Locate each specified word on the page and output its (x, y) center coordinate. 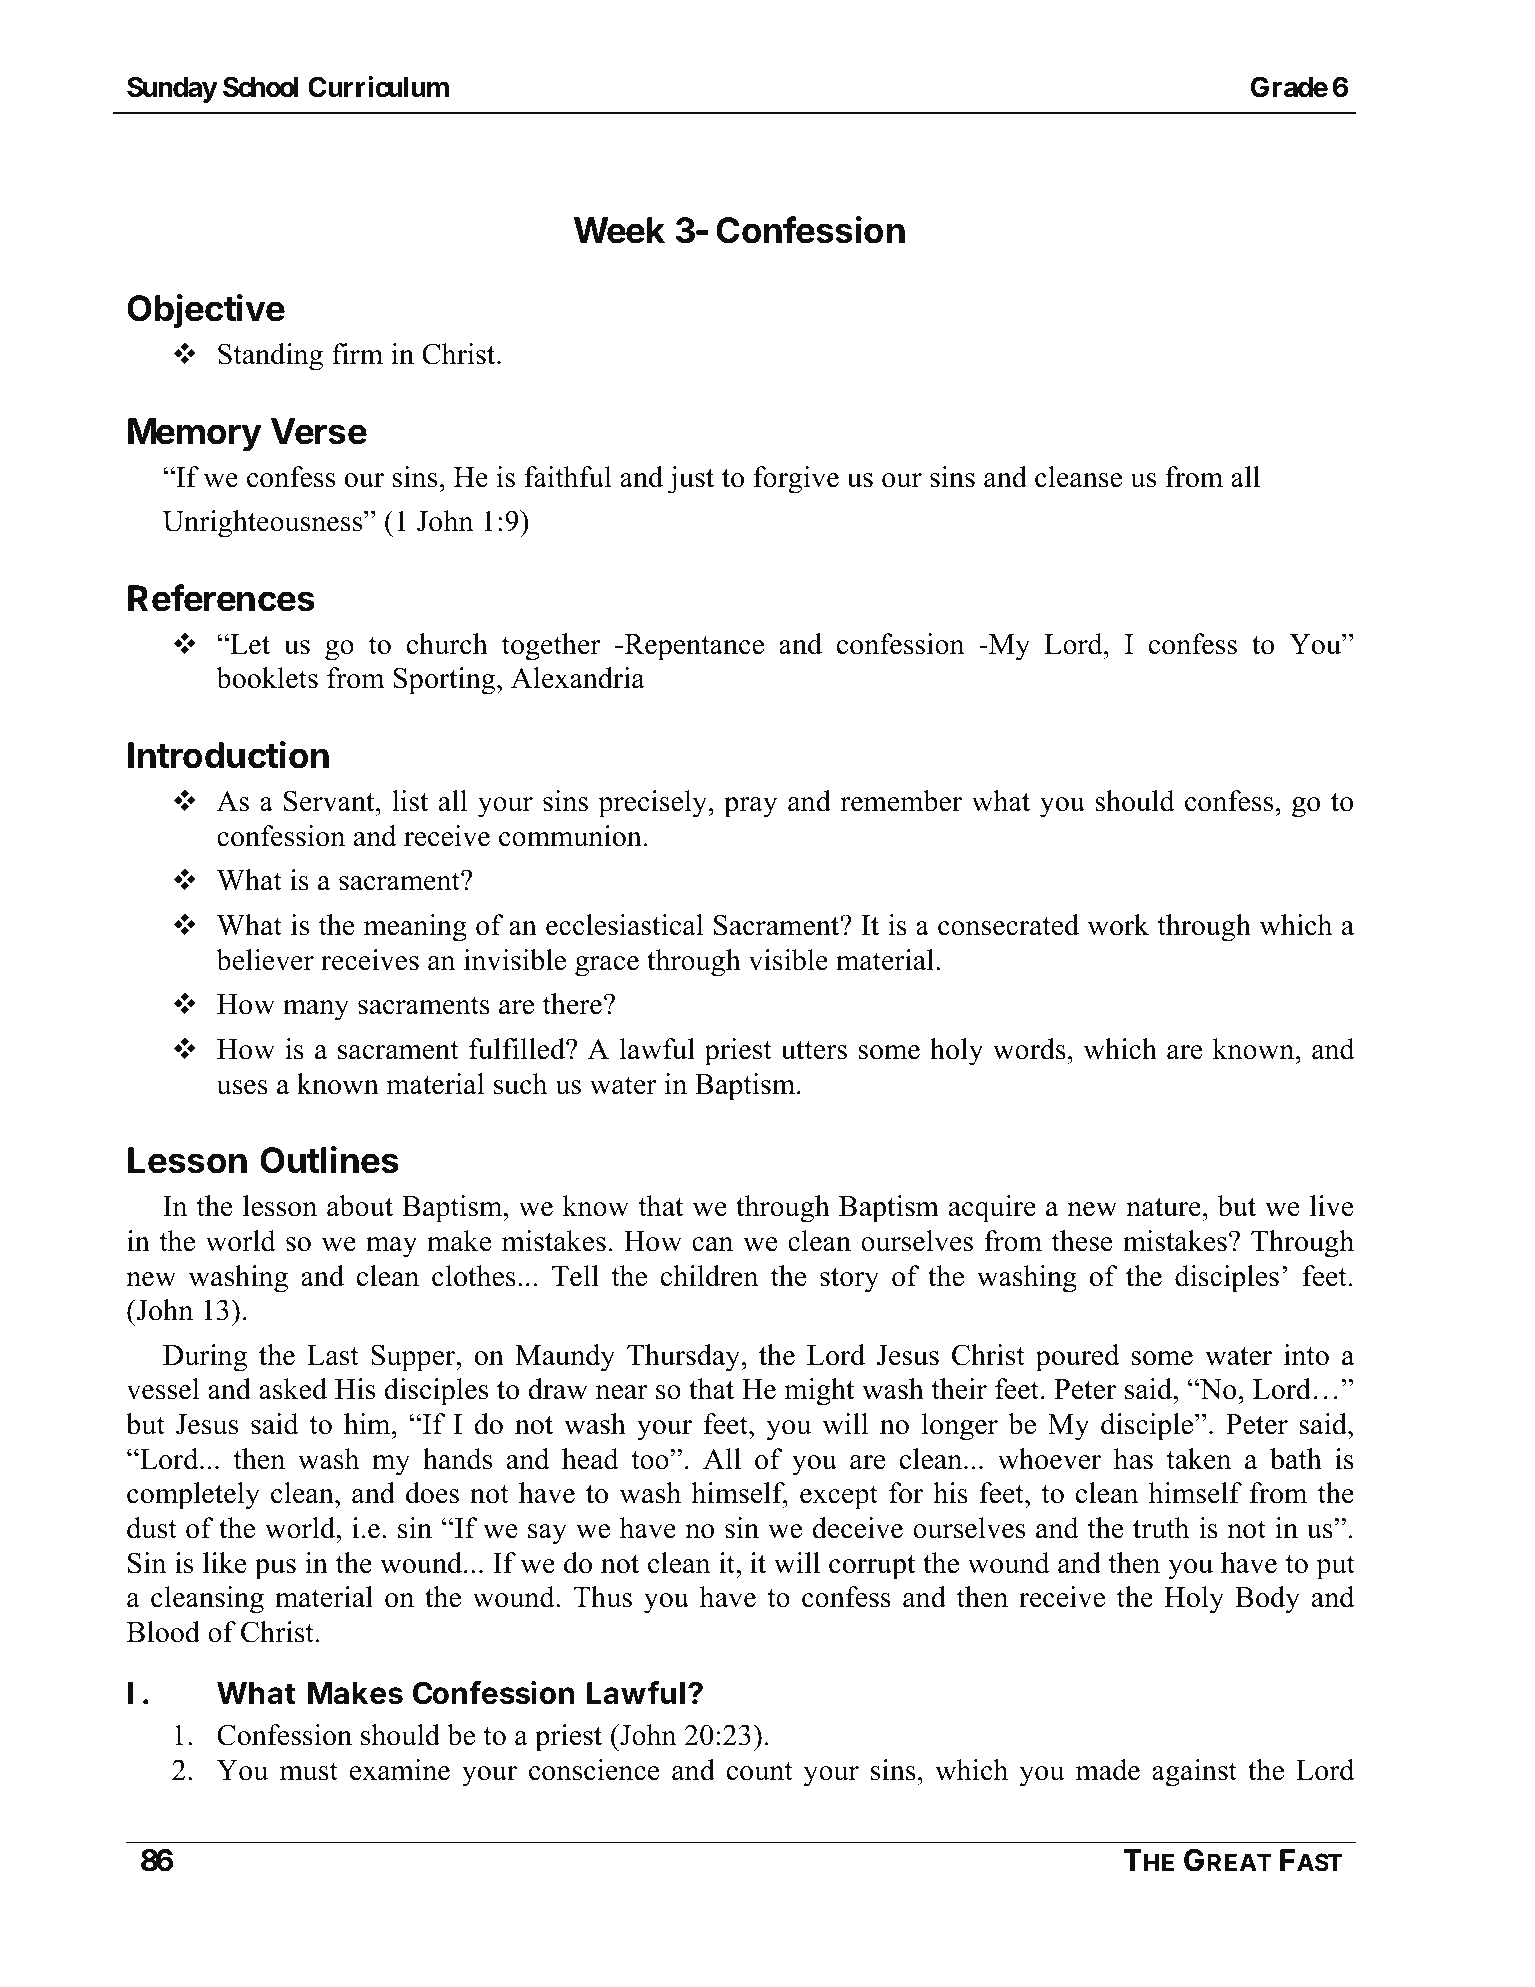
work (1118, 925)
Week (619, 230)
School (261, 87)
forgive (796, 480)
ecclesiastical (624, 925)
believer (265, 960)
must (309, 1771)
